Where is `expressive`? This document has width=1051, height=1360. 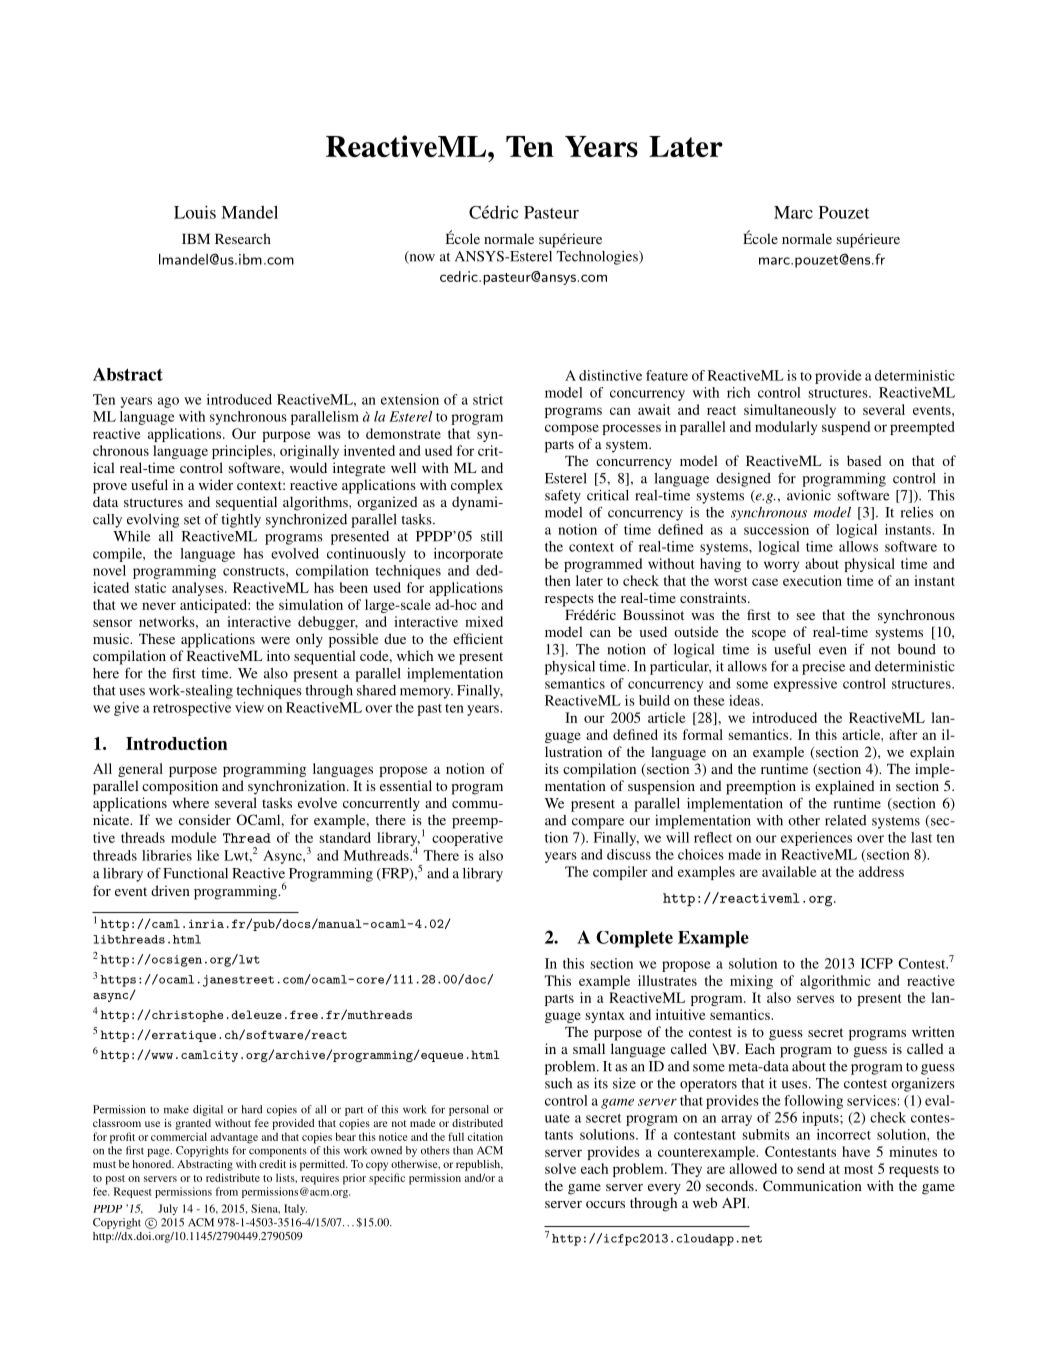
expressive is located at coordinates (805, 685).
